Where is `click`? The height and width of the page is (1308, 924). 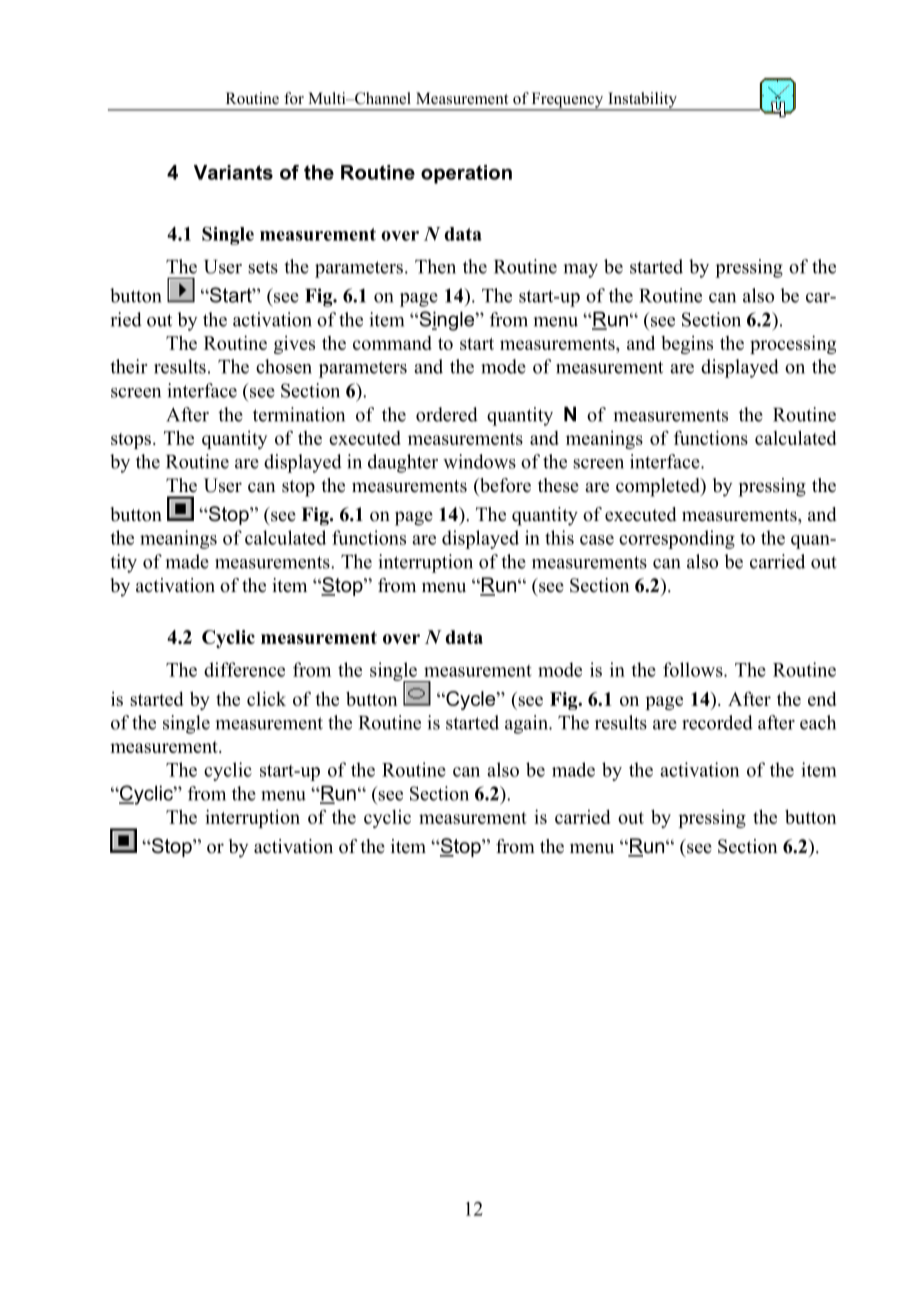
click is located at coordinates (266, 698).
